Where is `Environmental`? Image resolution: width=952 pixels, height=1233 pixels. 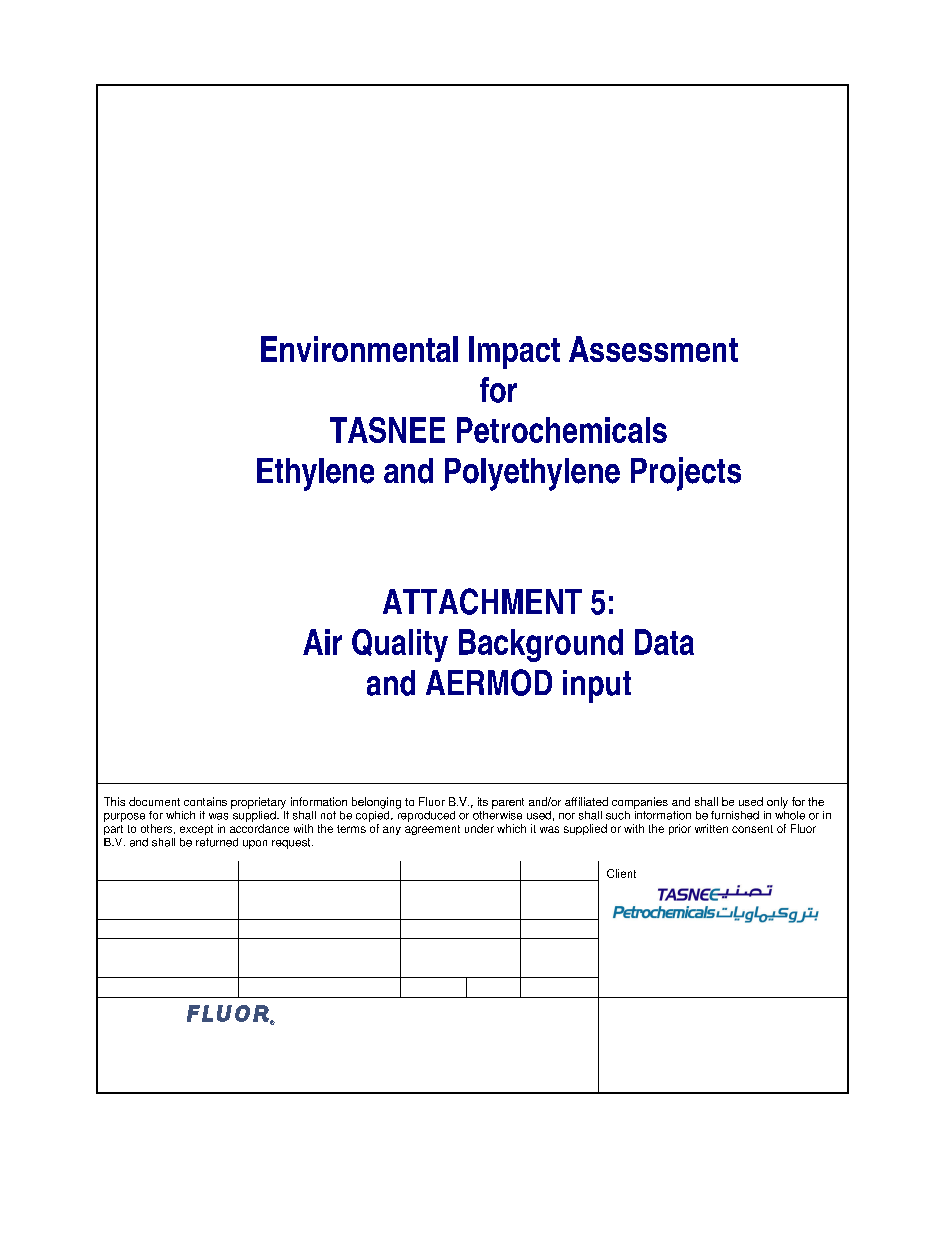 Environmental is located at coordinates (359, 349).
